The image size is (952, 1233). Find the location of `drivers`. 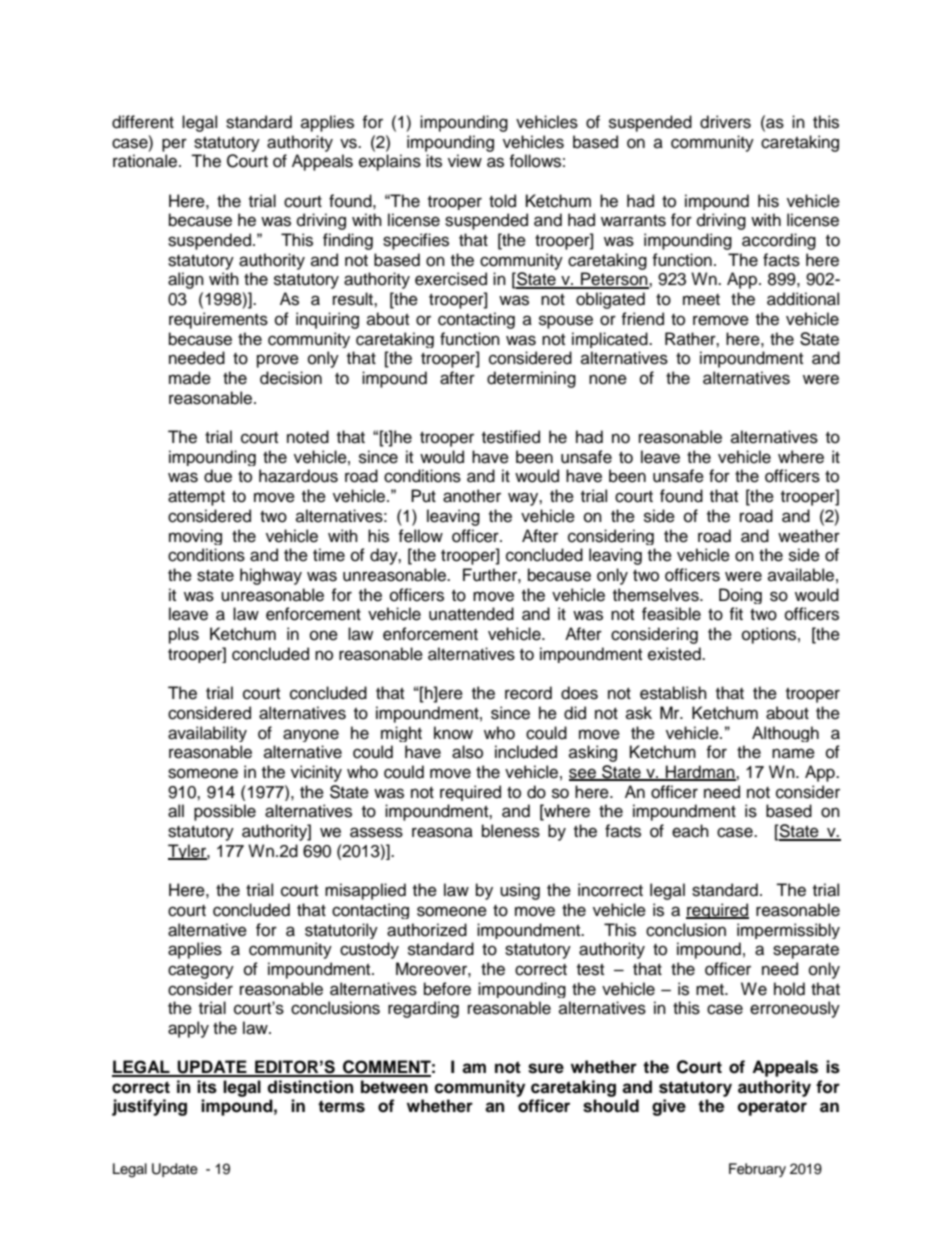

drivers is located at coordinates (725, 122).
